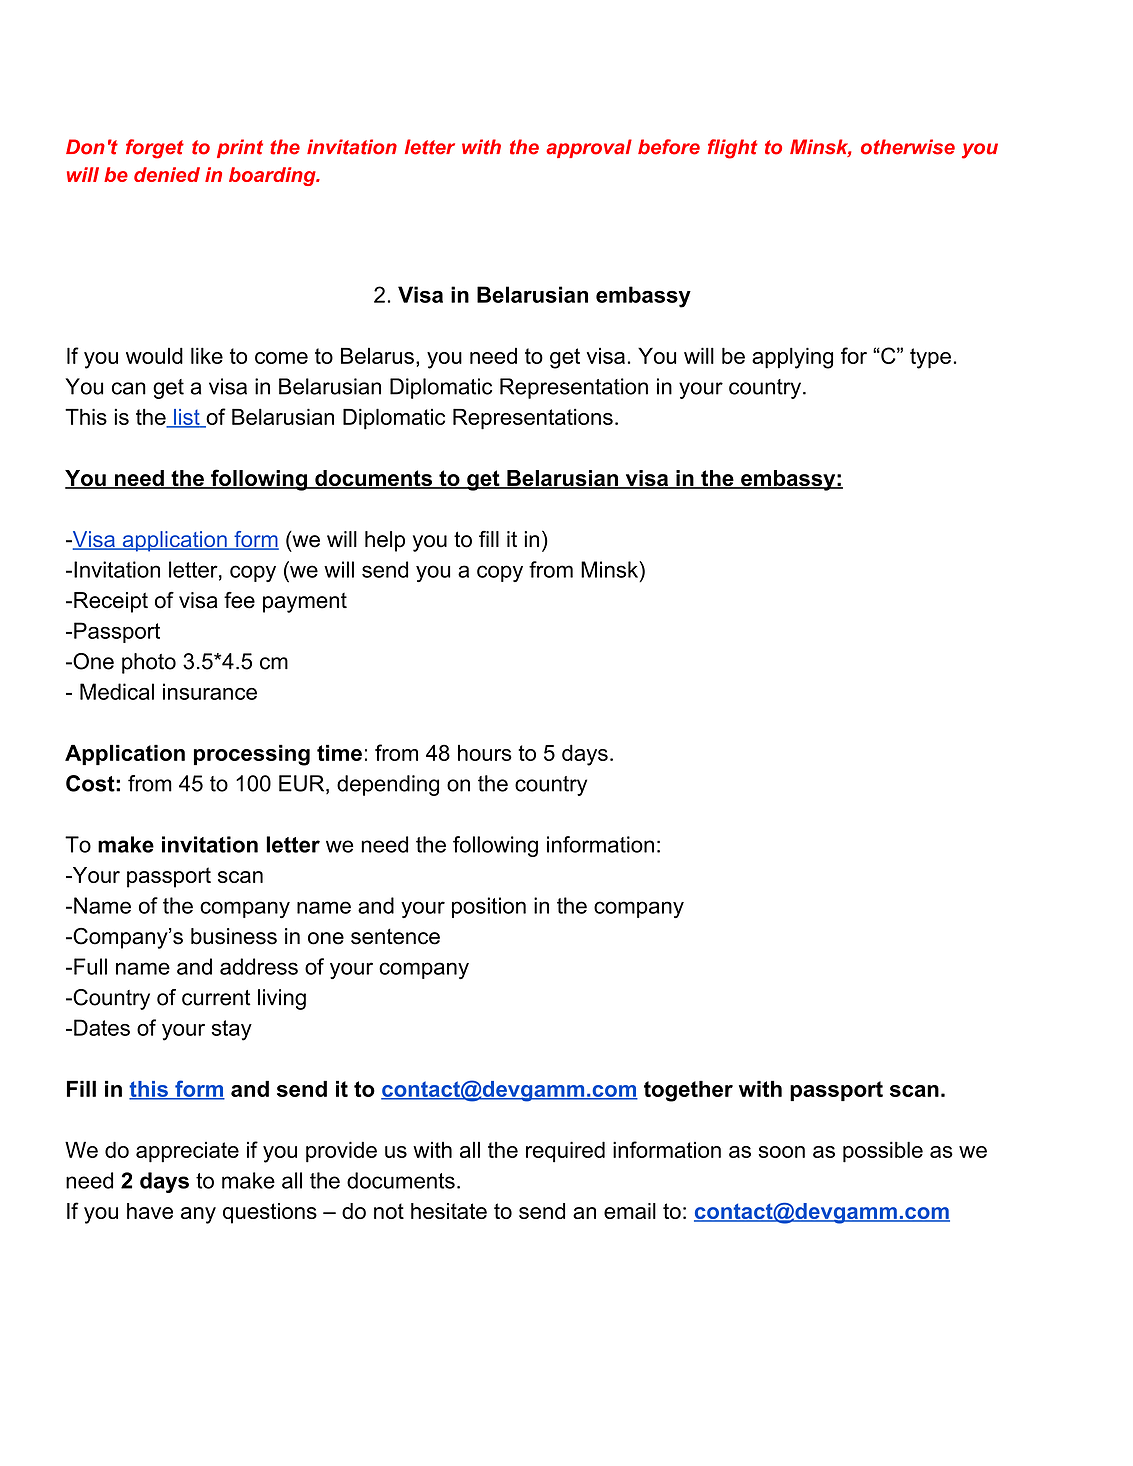  Describe the element at coordinates (210, 691) in the screenshot. I see `insurance` at that location.
